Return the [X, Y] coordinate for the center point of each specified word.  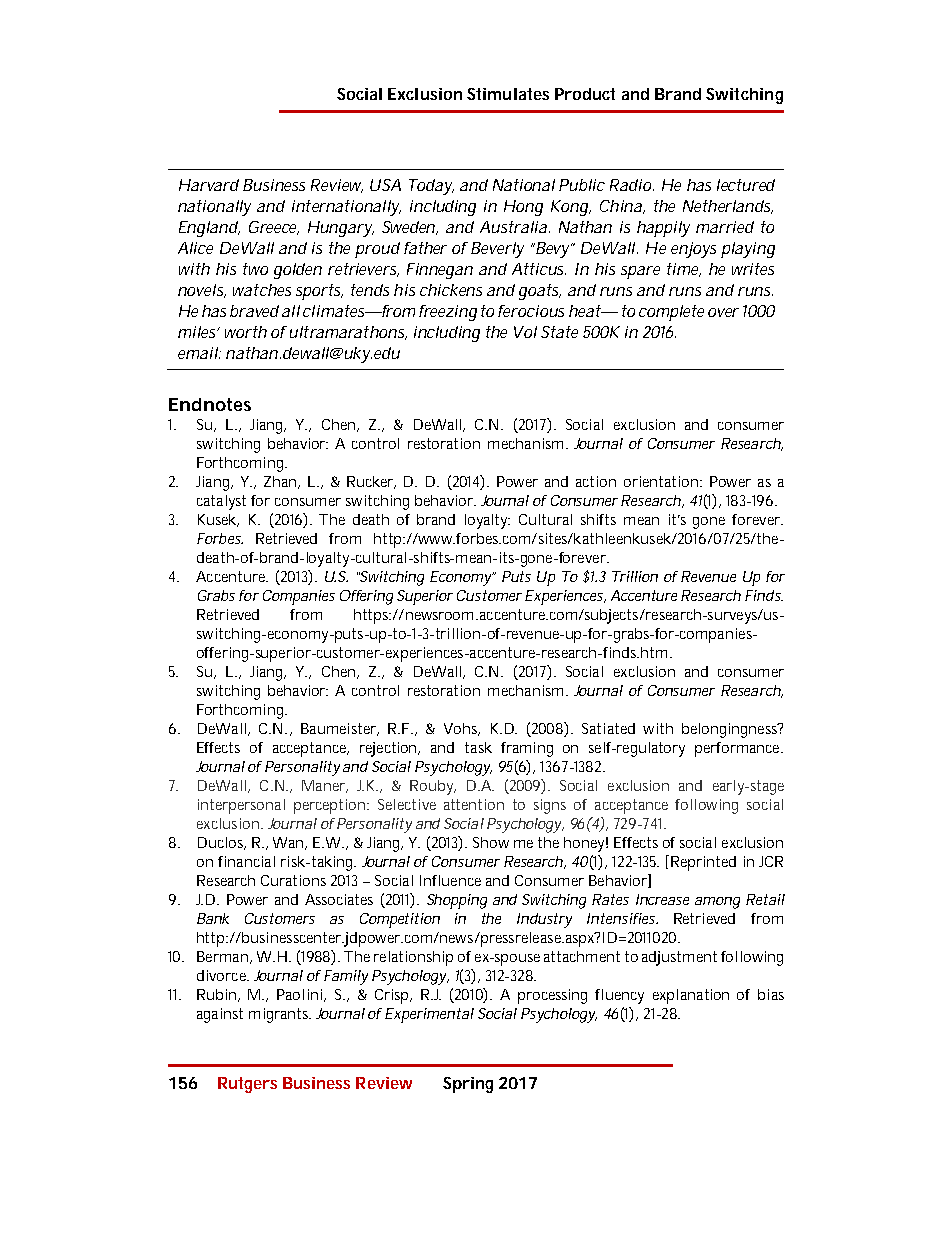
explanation [691, 996]
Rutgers [247, 1085]
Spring [468, 1085]
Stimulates [508, 94]
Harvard [209, 185]
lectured [746, 185]
